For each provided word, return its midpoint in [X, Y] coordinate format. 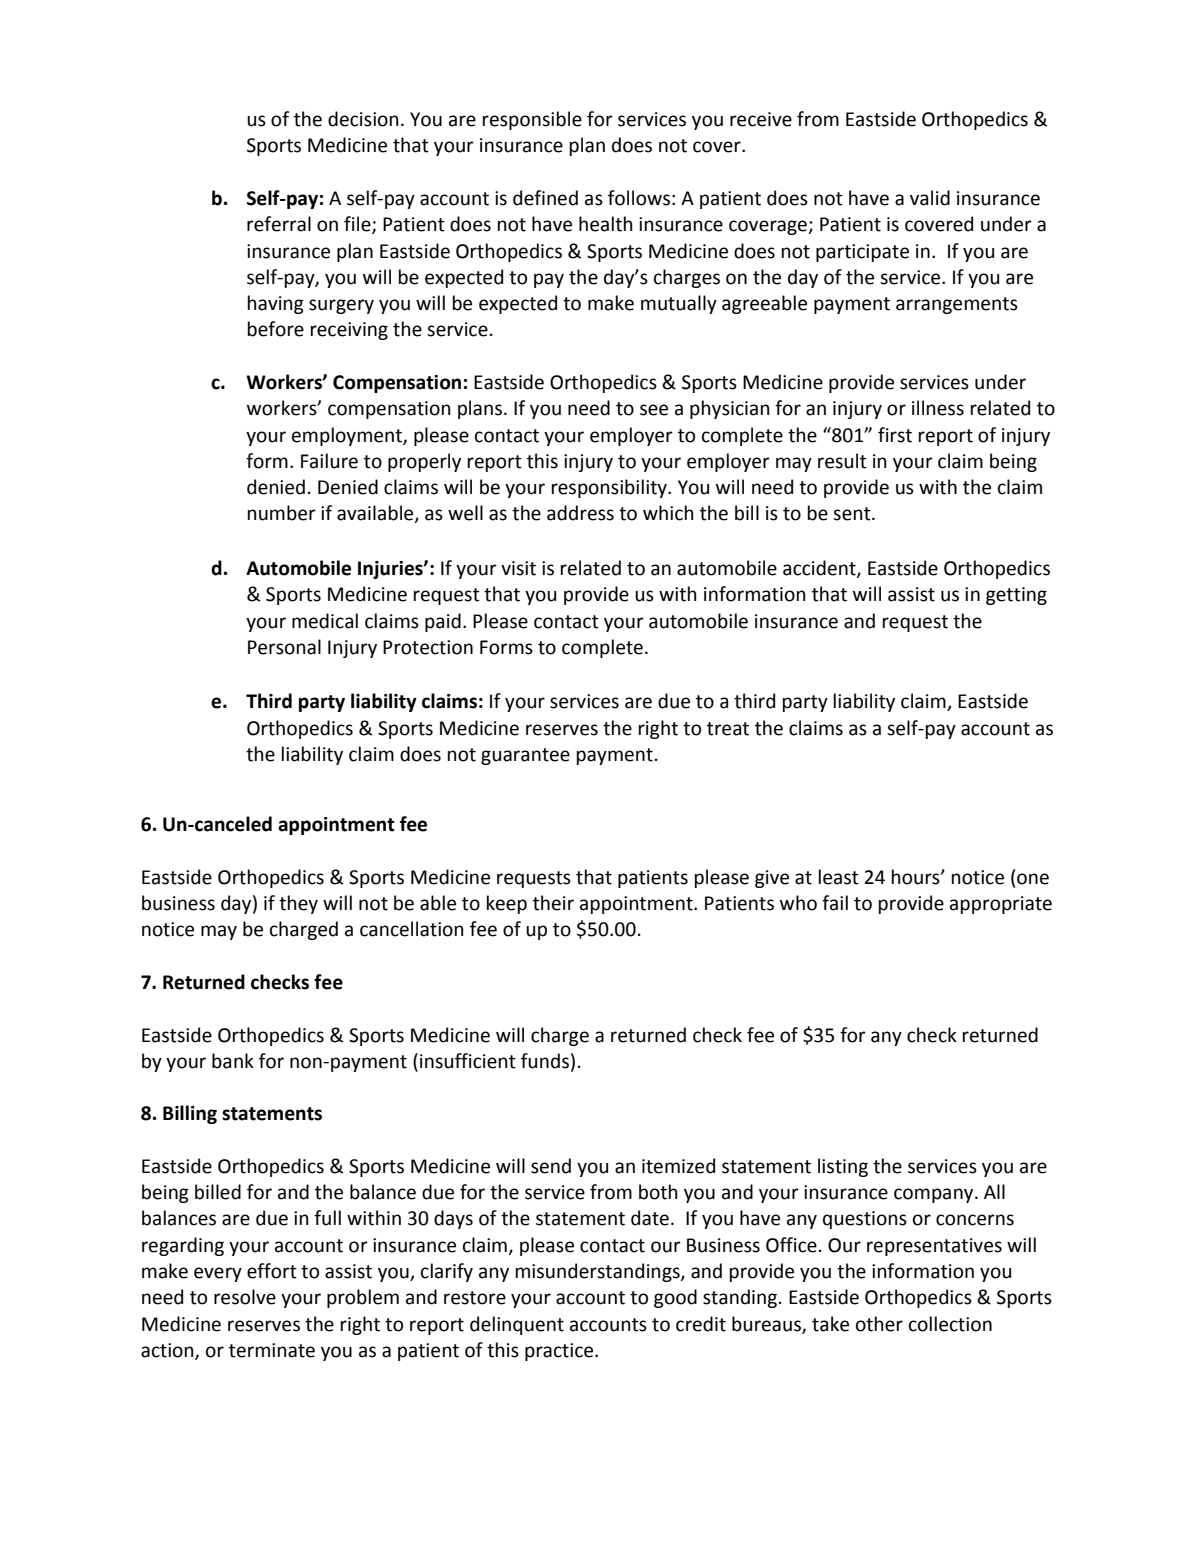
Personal [284, 647]
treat [728, 729]
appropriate [1001, 905]
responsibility [610, 488]
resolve [245, 1297]
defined [545, 198]
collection [950, 1324]
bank [233, 1061]
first [895, 435]
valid [930, 198]
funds [545, 1061]
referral [279, 224]
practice [560, 1352]
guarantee [525, 756]
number [282, 513]
